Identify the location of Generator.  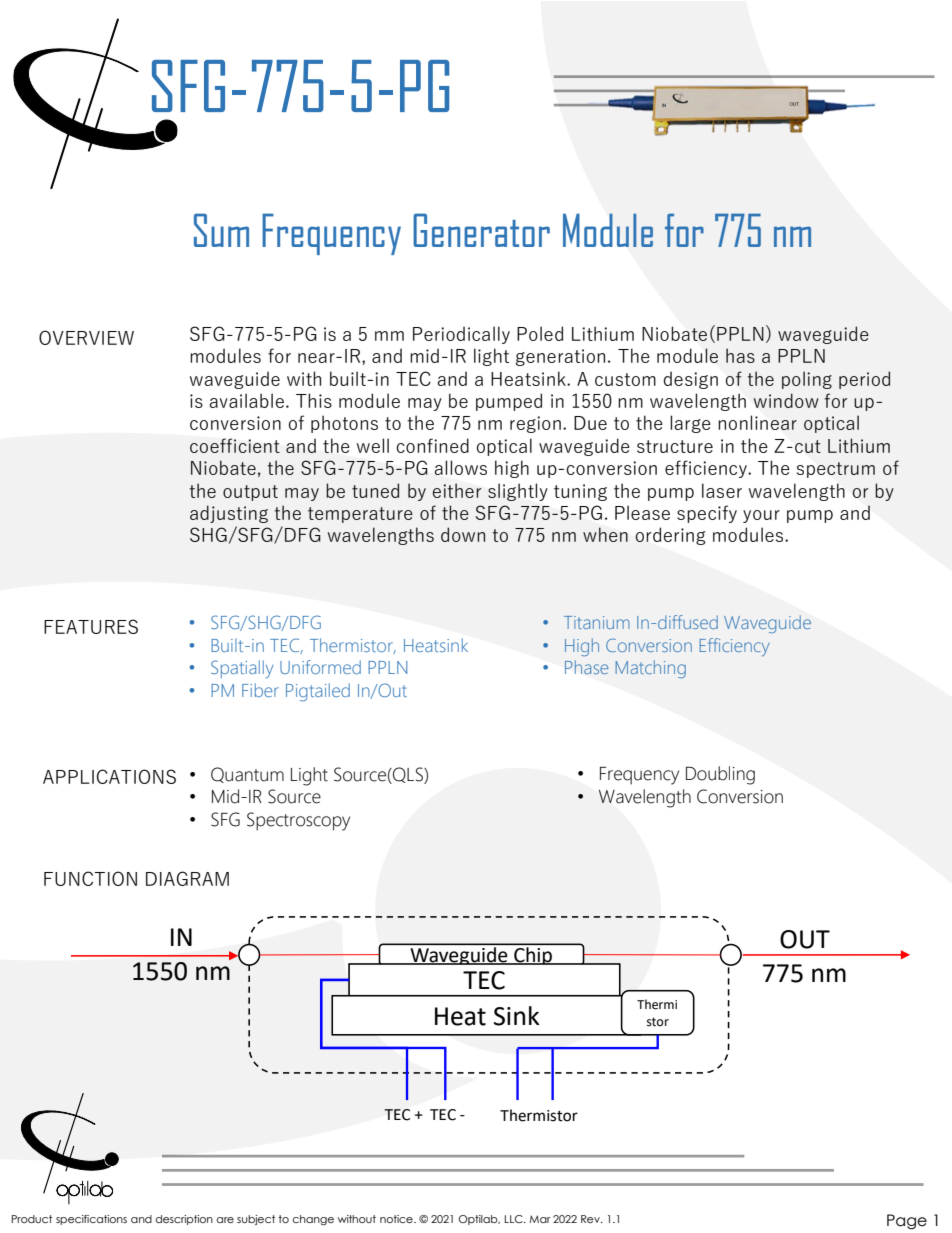
(481, 230).
